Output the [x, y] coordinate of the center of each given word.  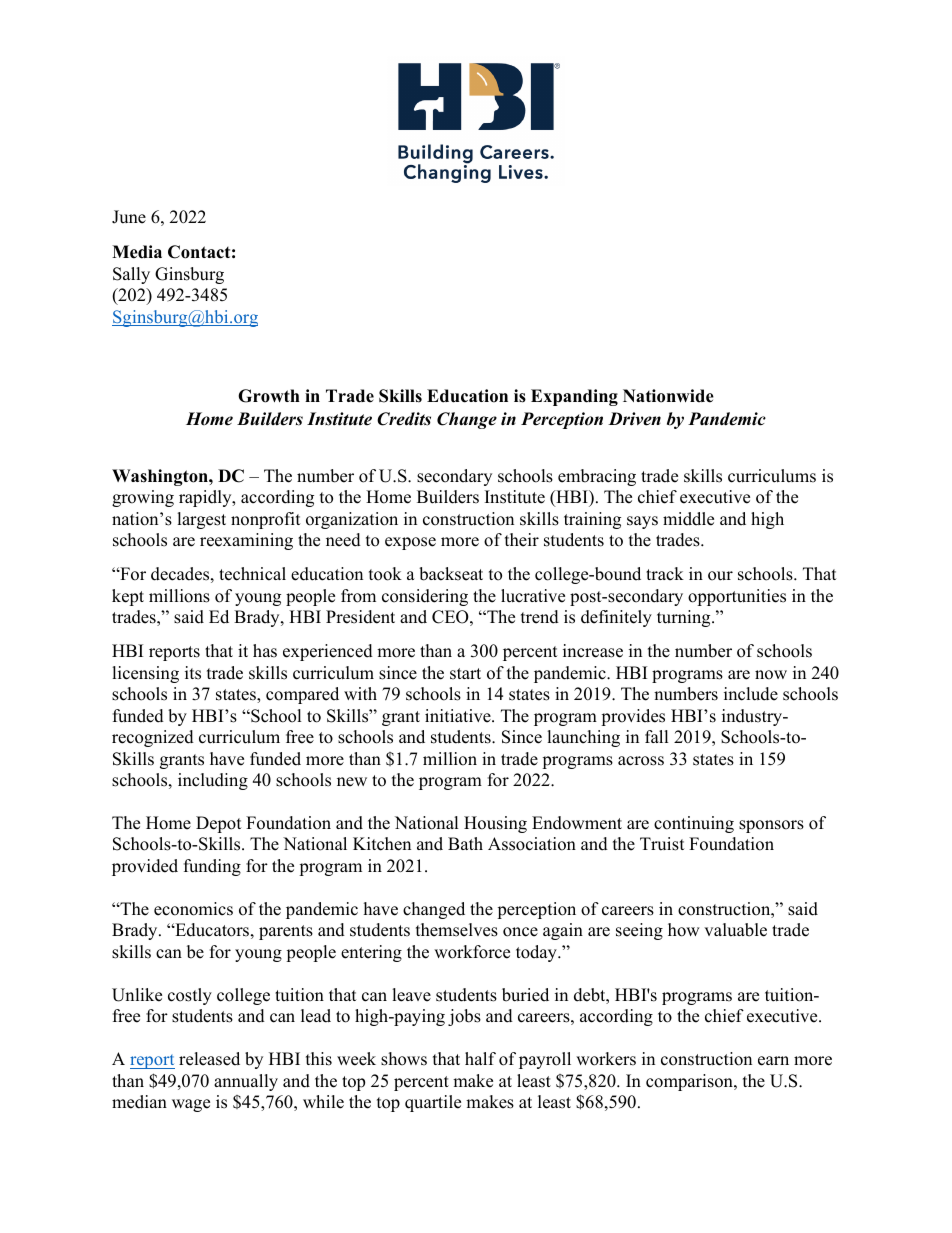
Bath [465, 843]
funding [212, 867]
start [465, 674]
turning [685, 618]
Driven [634, 419]
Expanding [574, 397]
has [265, 651]
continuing [694, 824]
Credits [404, 419]
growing [143, 498]
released [209, 1059]
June [129, 217]
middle [688, 519]
